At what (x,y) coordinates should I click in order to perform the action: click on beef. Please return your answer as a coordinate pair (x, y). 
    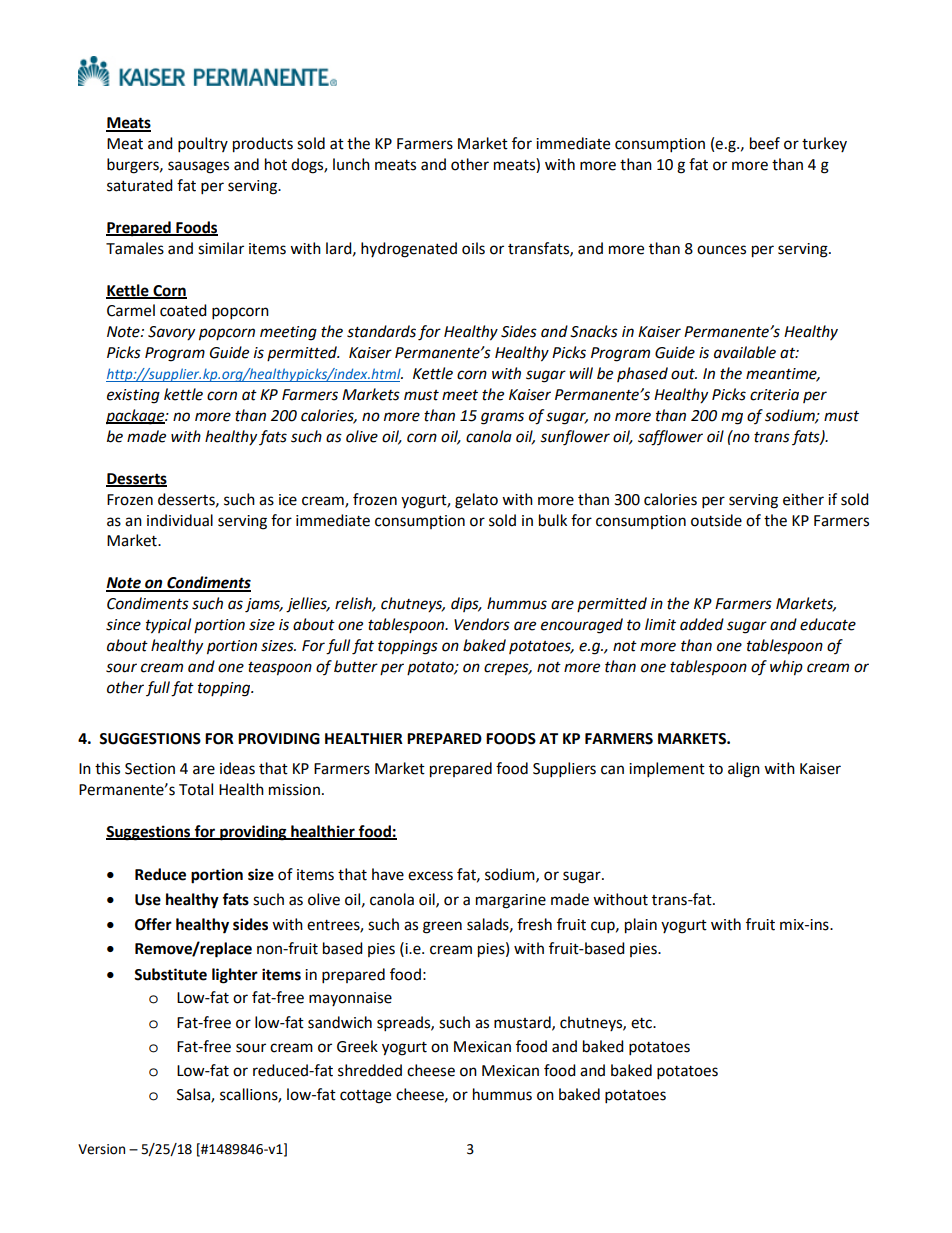
    Looking at the image, I should click on (765, 143).
